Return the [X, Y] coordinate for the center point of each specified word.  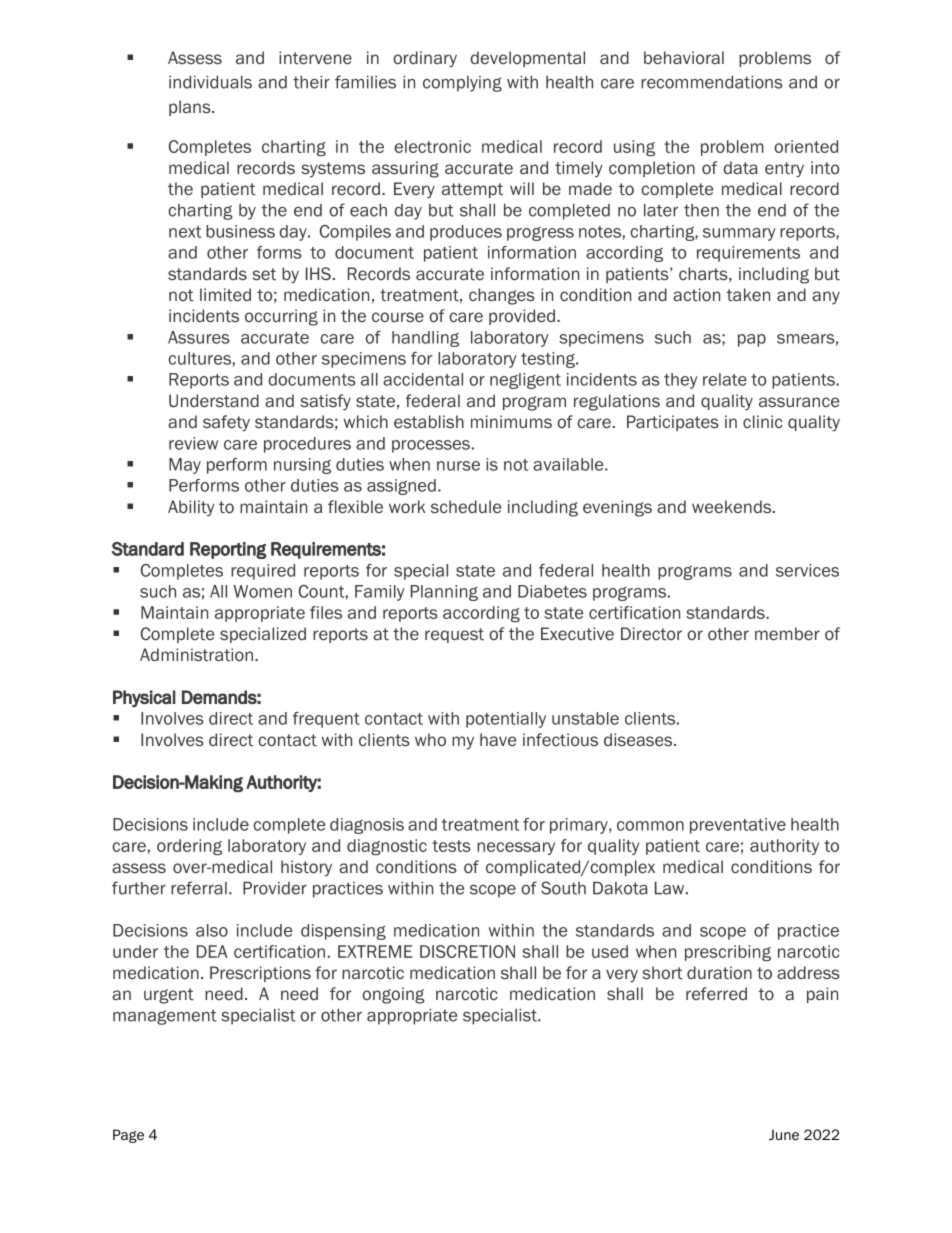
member [787, 633]
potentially [506, 720]
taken [748, 294]
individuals [210, 82]
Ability [191, 508]
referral [199, 888]
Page [128, 1136]
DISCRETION [467, 951]
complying [462, 84]
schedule [466, 506]
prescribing [728, 953]
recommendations [712, 82]
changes [502, 296]
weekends [733, 506]
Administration [196, 654]
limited [225, 294]
